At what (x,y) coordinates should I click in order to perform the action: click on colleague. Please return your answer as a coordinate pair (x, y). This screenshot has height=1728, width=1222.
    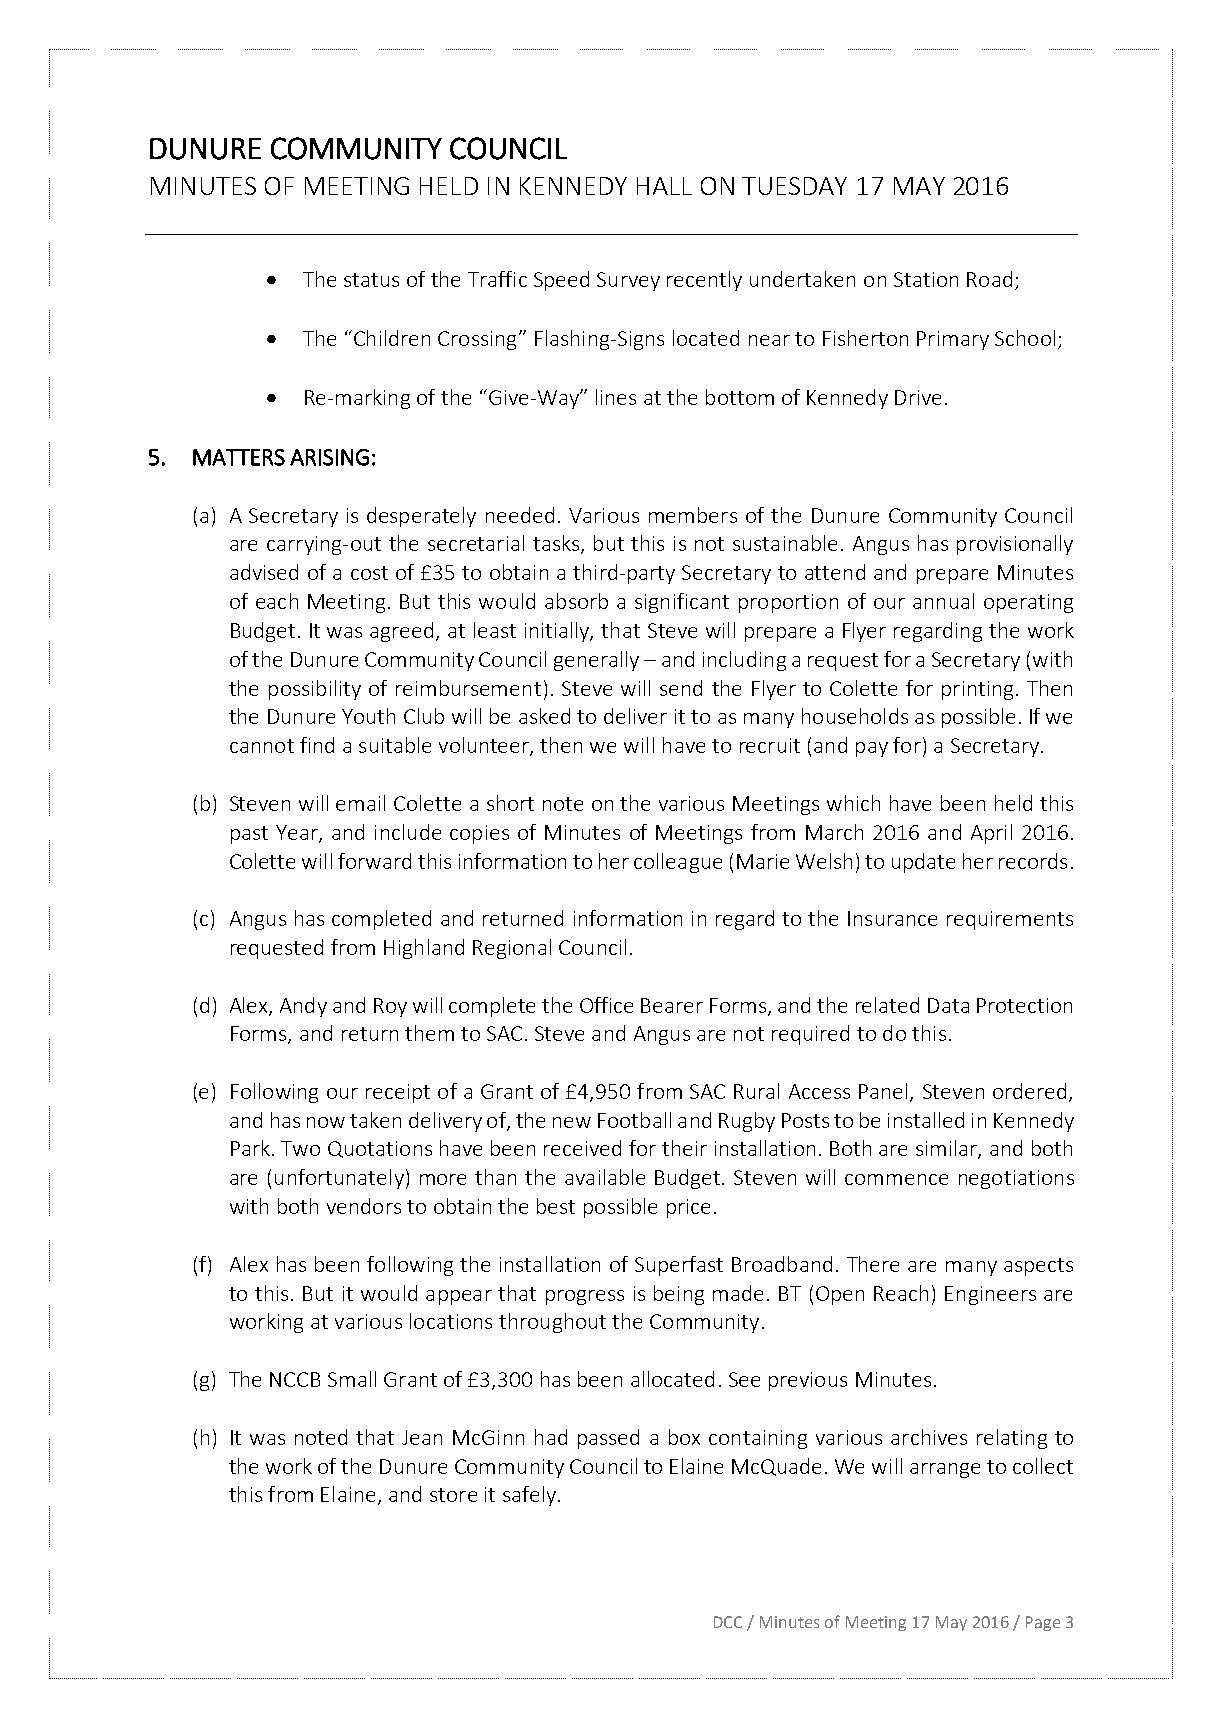
    Looking at the image, I should click on (678, 863).
